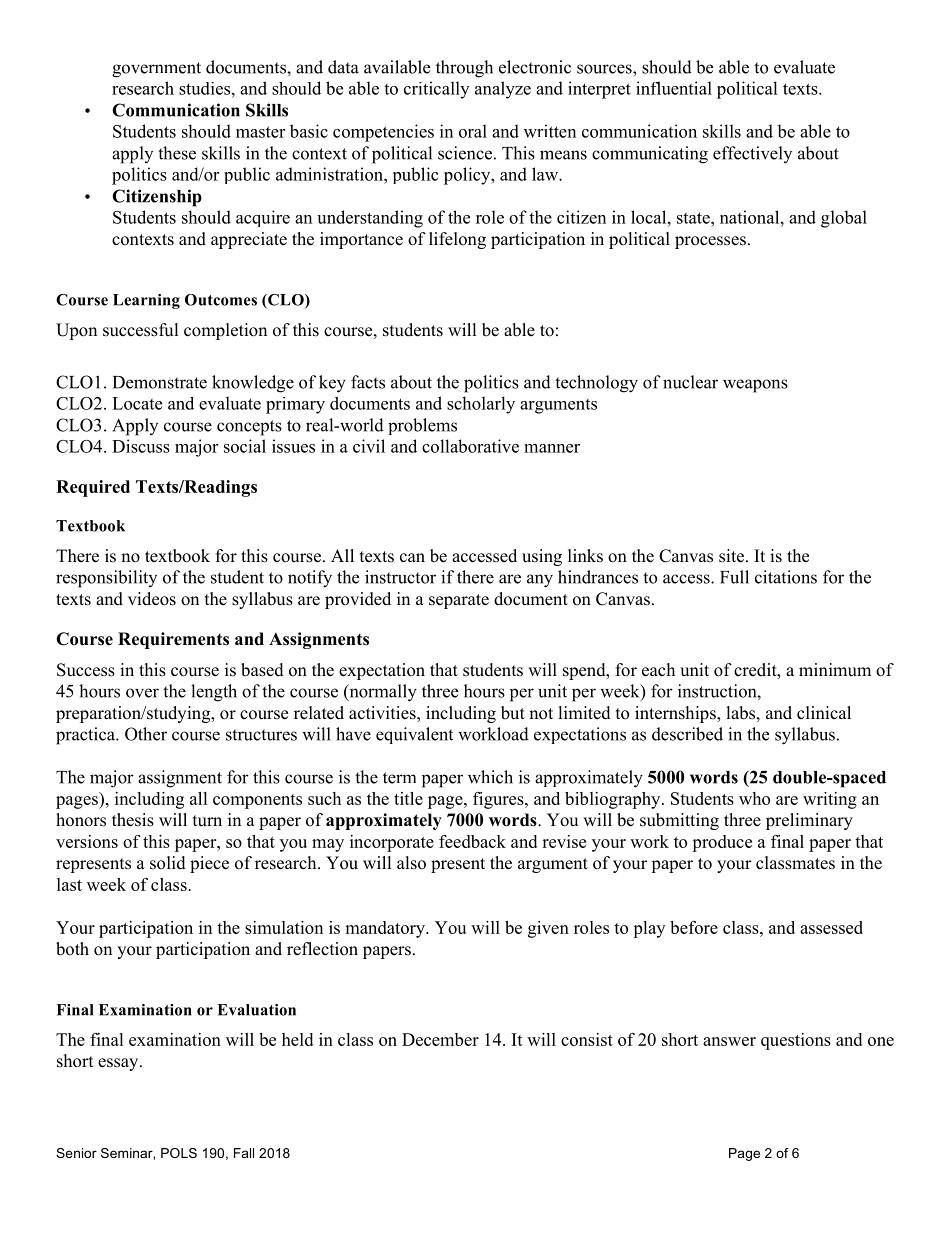  I want to click on videos, so click(152, 599).
